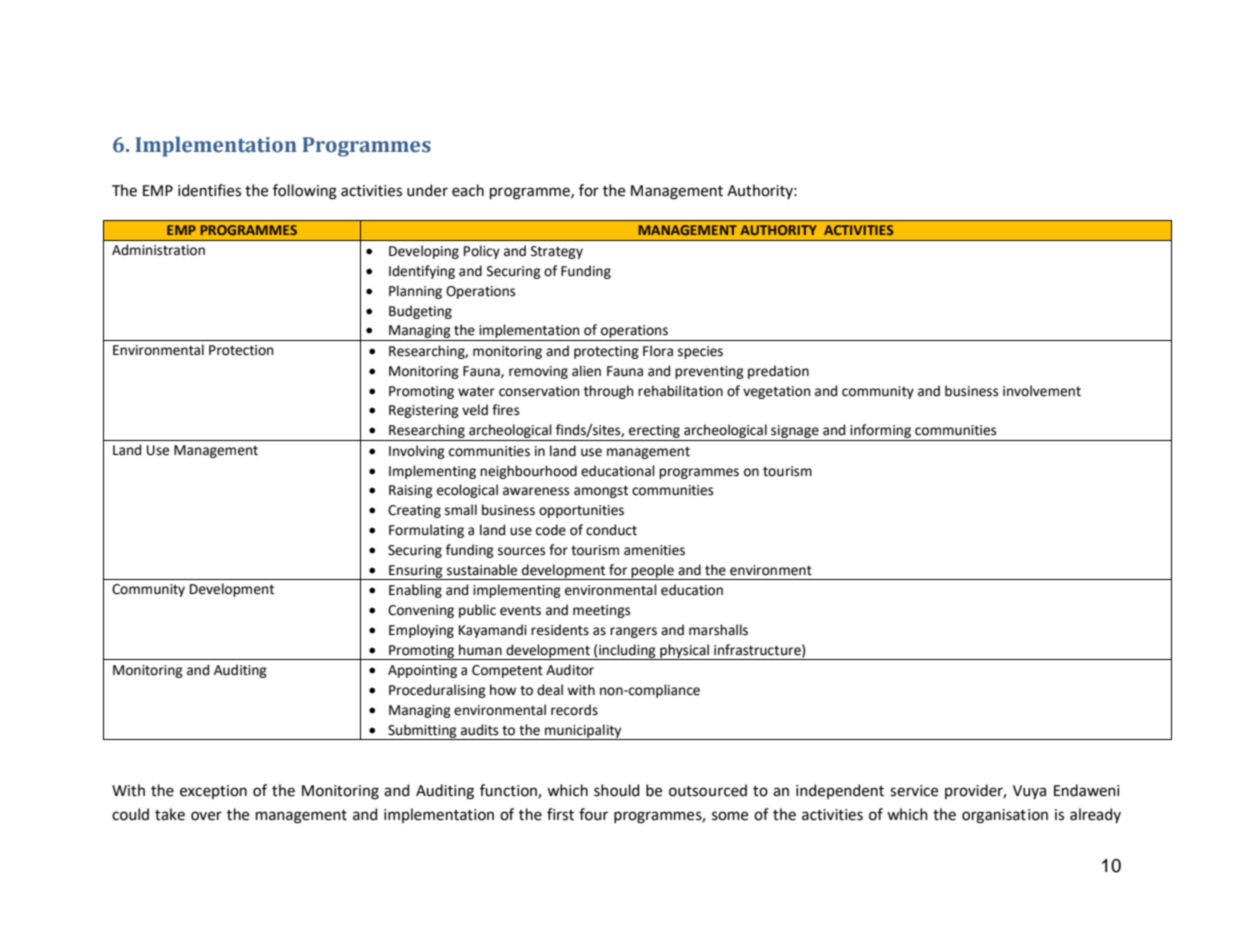 Image resolution: width=1233 pixels, height=952 pixels. What do you see at coordinates (1005, 816) in the document?
I see `organisation` at bounding box center [1005, 816].
